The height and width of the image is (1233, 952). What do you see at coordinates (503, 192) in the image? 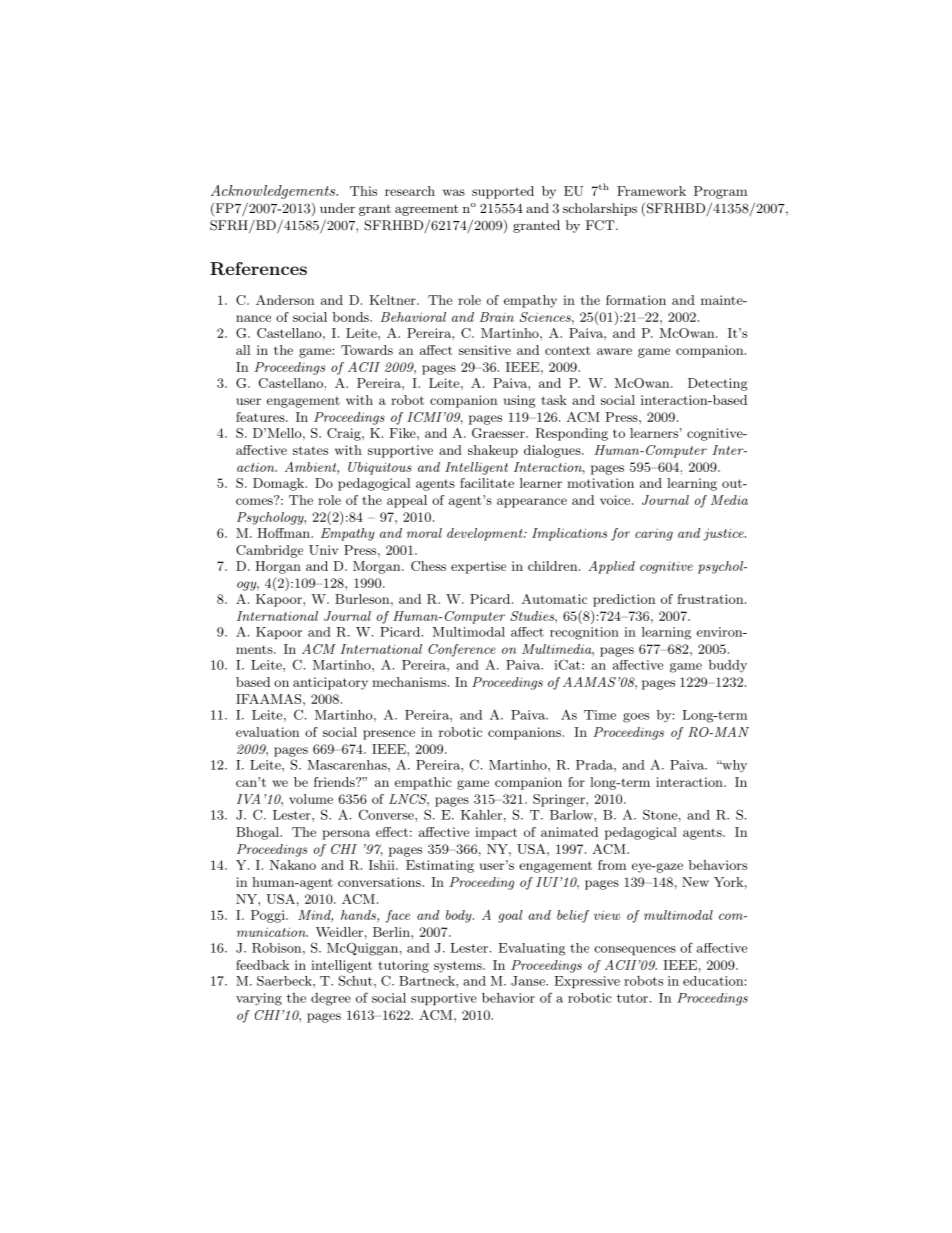
I see `supported` at bounding box center [503, 192].
